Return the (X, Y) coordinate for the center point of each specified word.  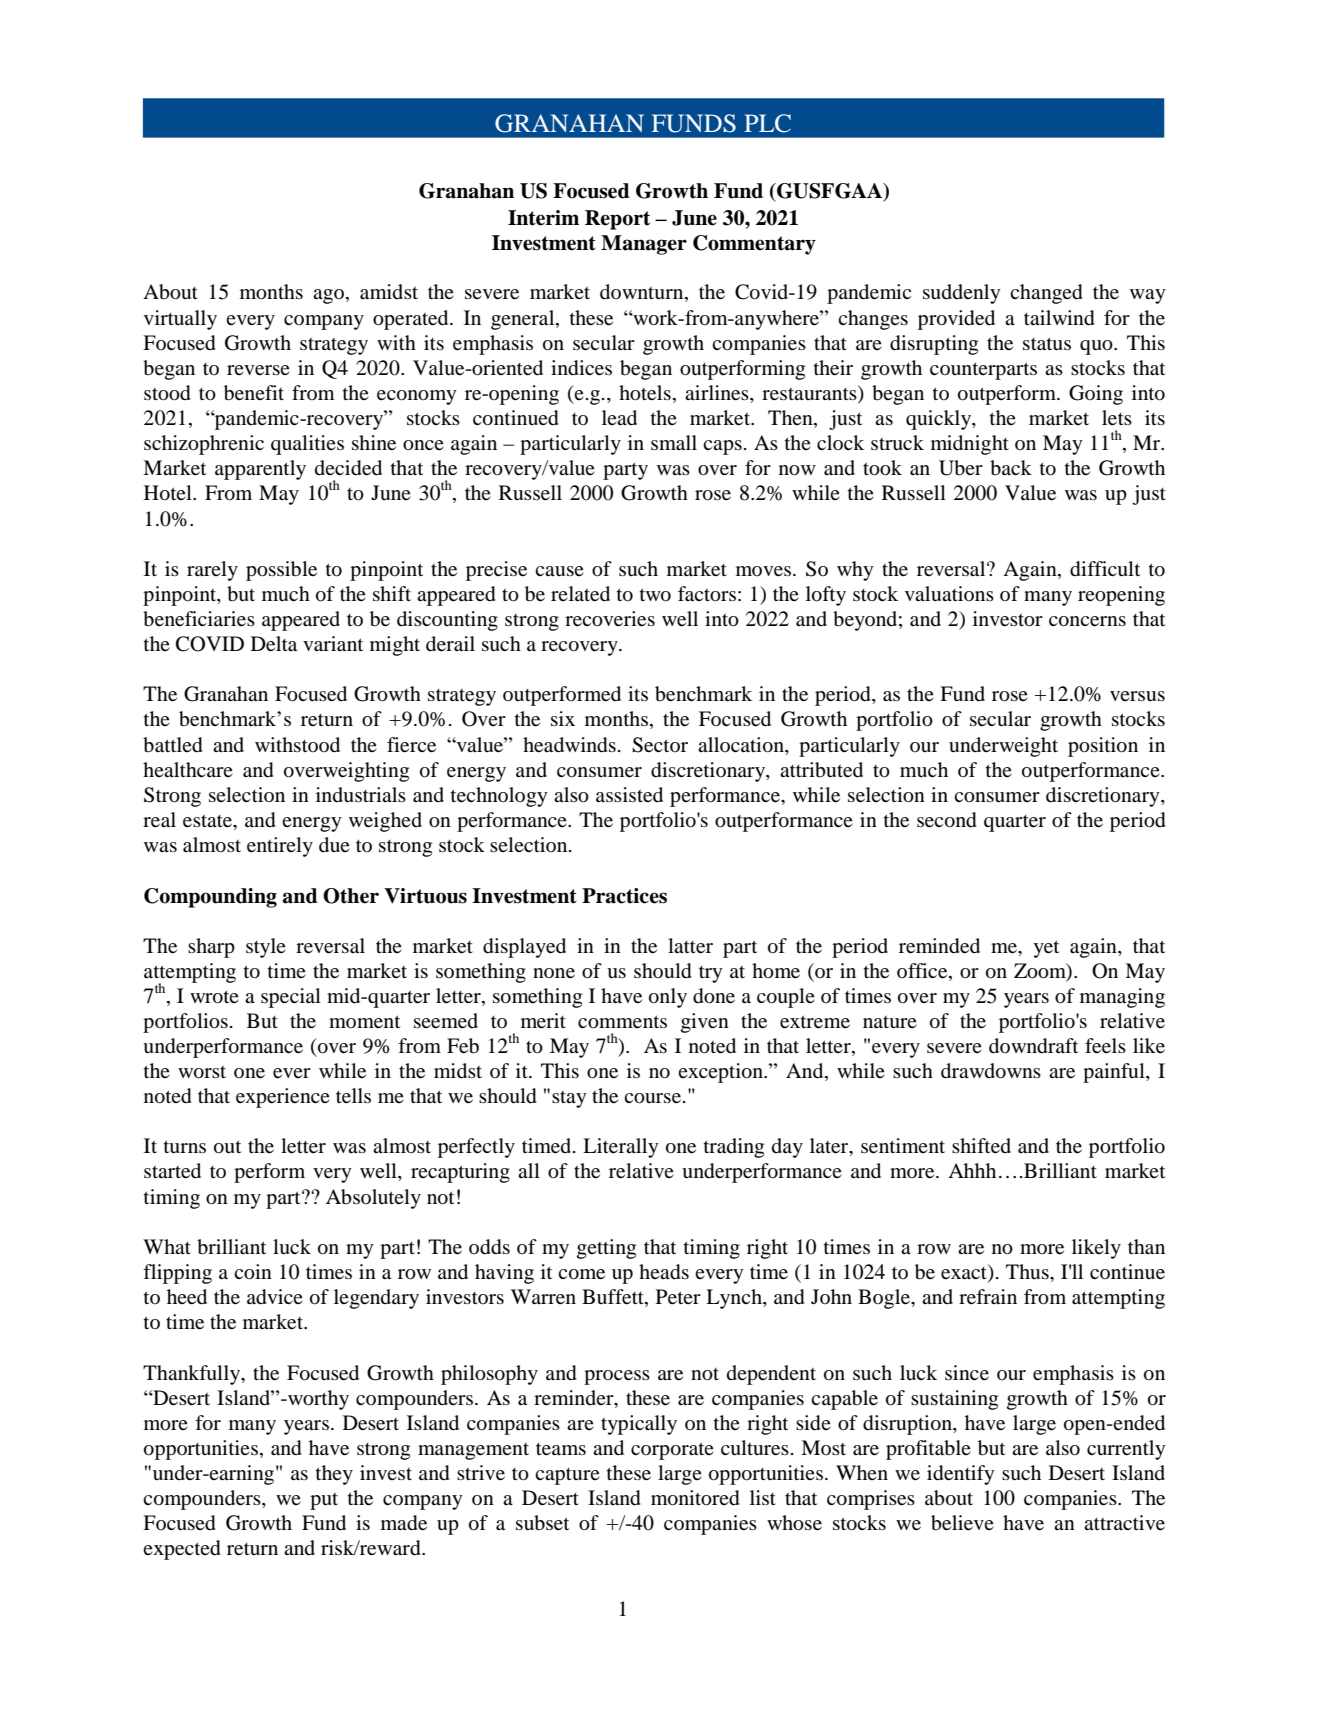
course (654, 1098)
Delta (274, 644)
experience (283, 1098)
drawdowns (991, 1071)
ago (328, 296)
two (655, 595)
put (324, 1501)
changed (1046, 294)
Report (617, 220)
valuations (949, 593)
